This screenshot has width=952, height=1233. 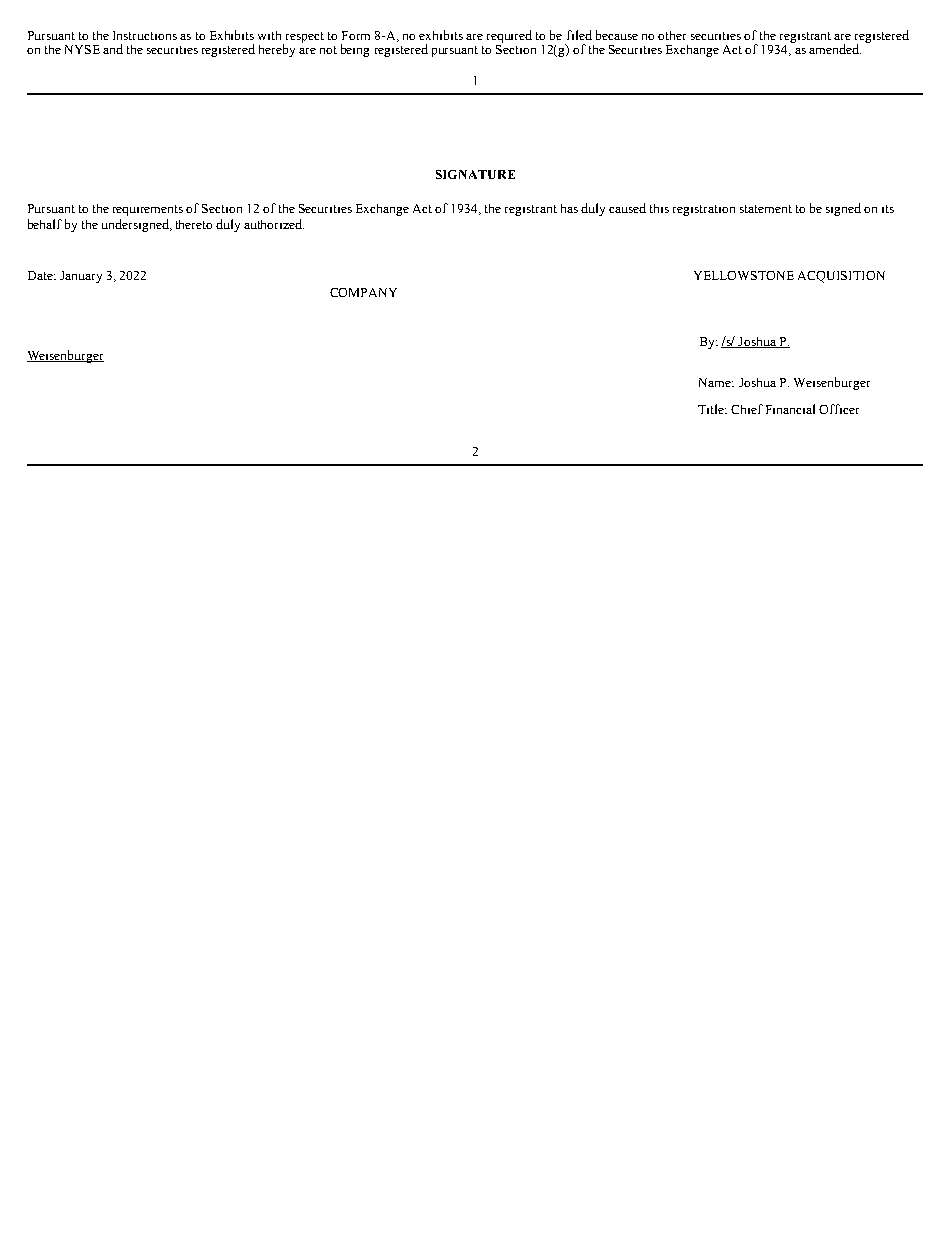 What do you see at coordinates (81, 277) in the screenshot?
I see `January` at bounding box center [81, 277].
